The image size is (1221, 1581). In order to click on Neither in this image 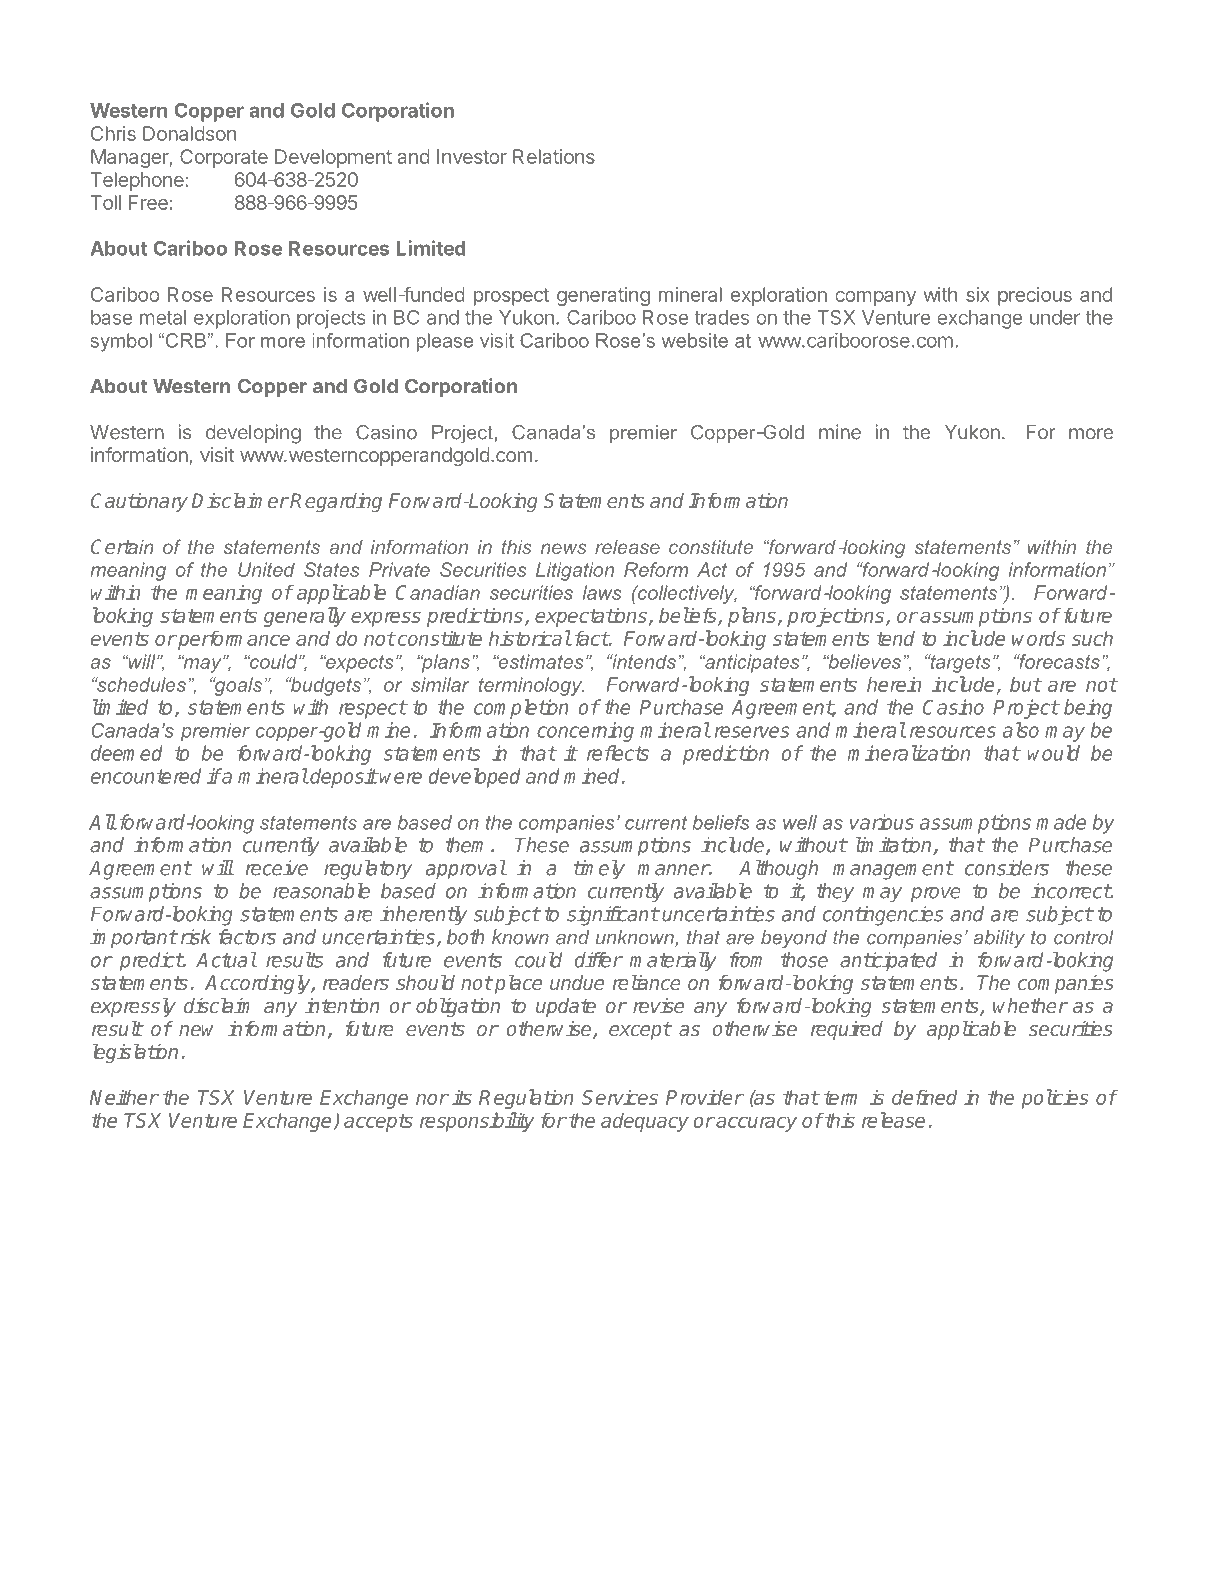, I will do `click(124, 1097)`.
